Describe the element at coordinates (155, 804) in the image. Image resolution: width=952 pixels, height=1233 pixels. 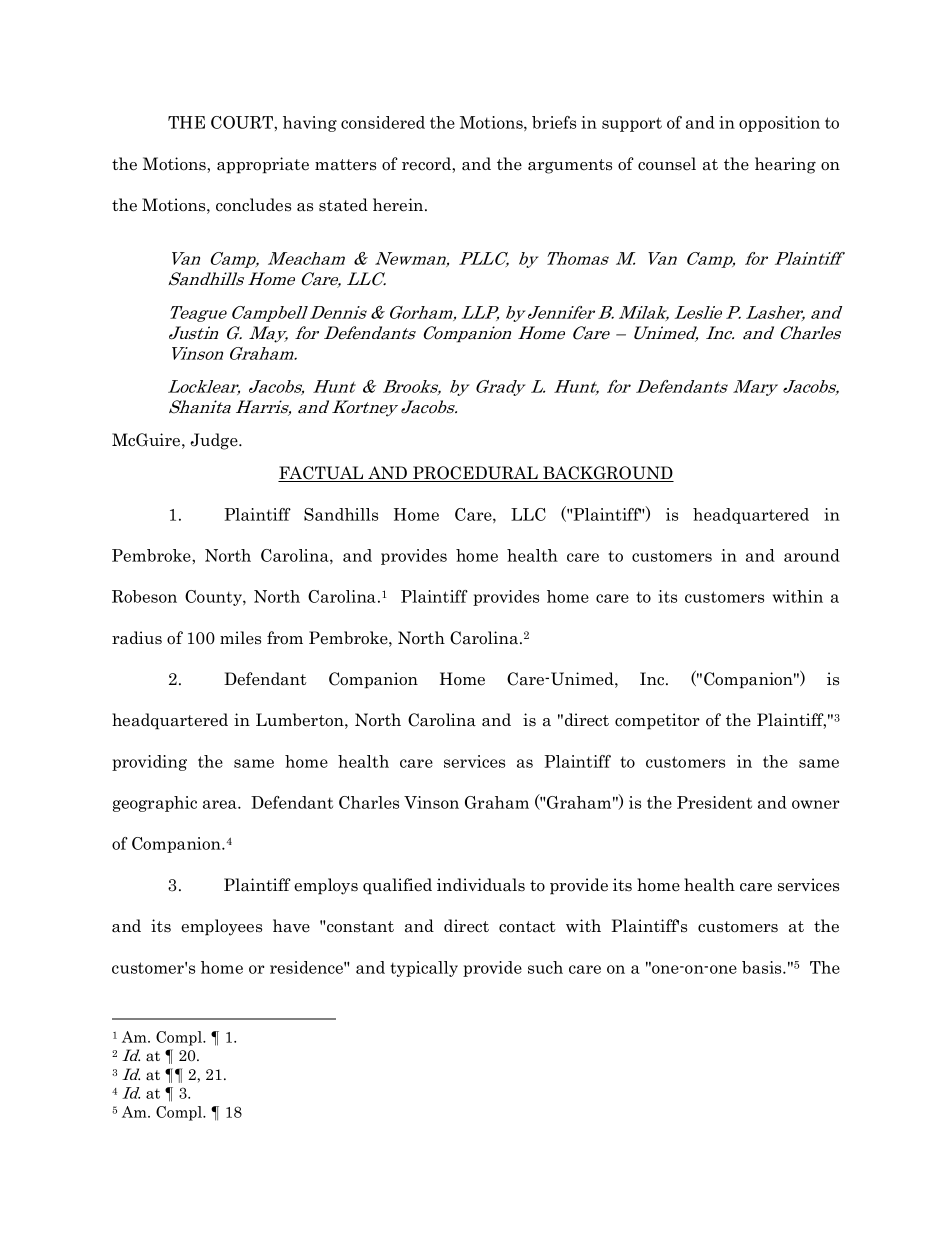
I see `geographic` at that location.
